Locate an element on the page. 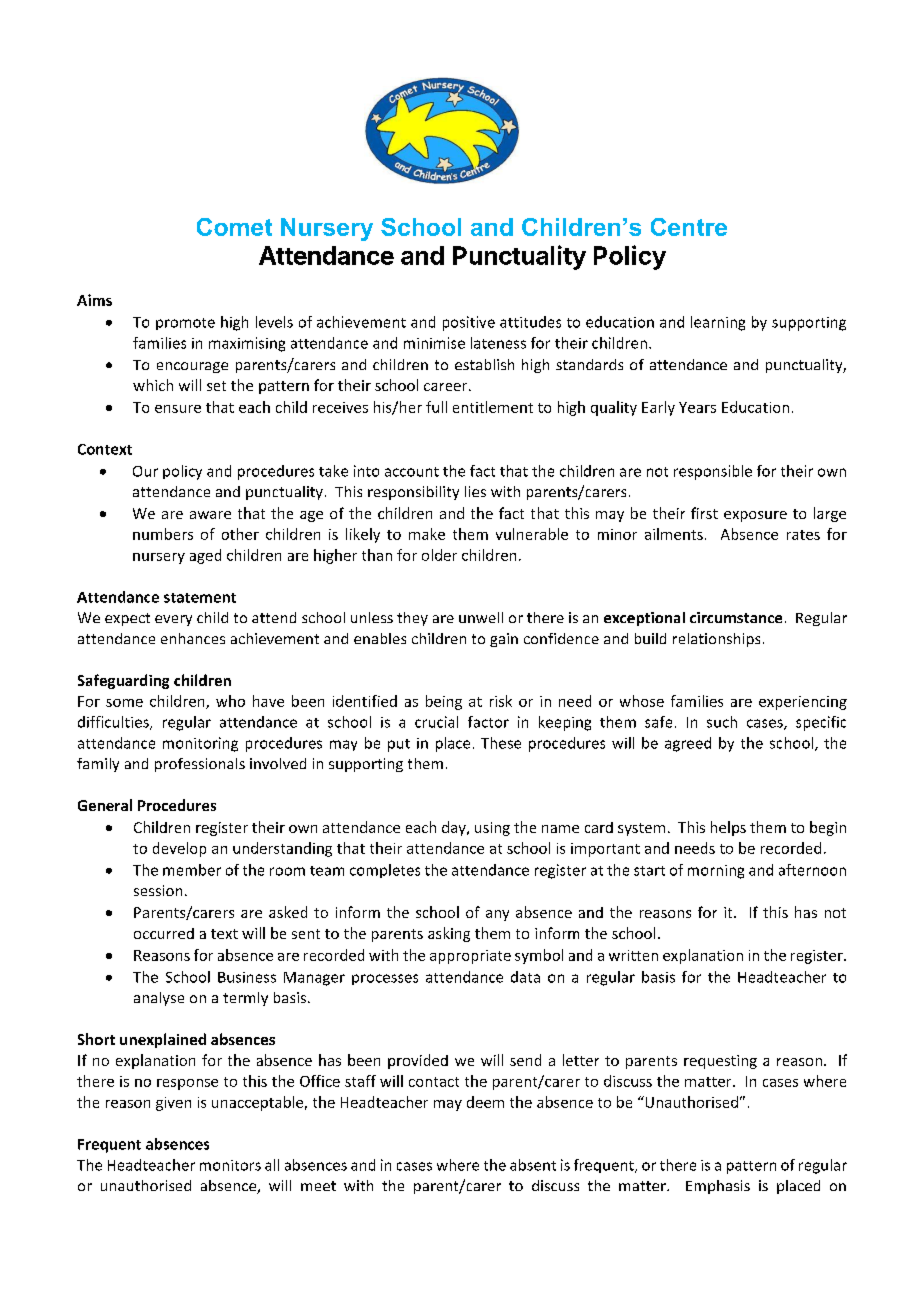 This document has height=1308, width=924. monitors is located at coordinates (230, 1165).
